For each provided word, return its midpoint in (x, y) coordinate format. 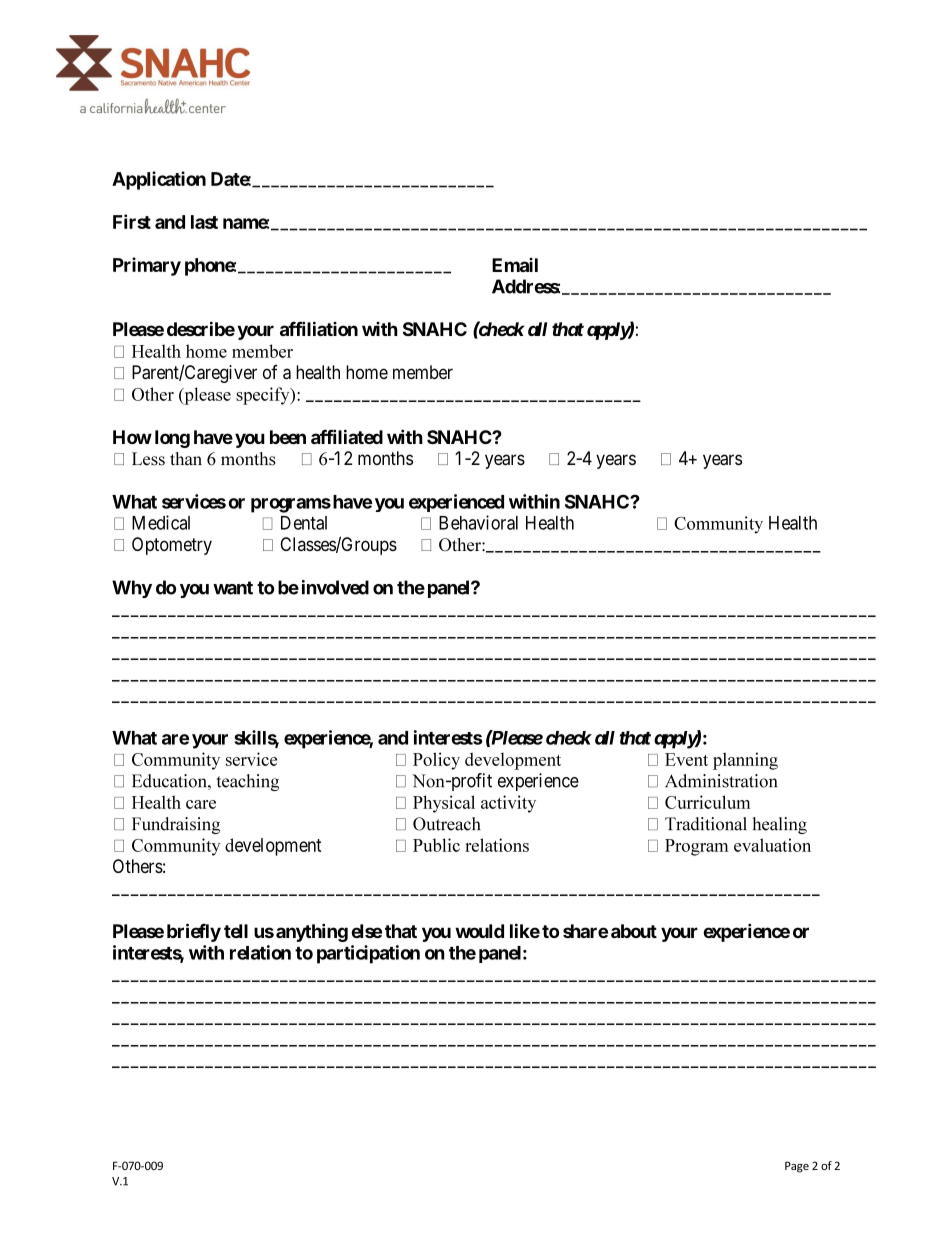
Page (797, 1167)
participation (368, 954)
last (204, 222)
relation (260, 952)
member (423, 372)
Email (515, 265)
